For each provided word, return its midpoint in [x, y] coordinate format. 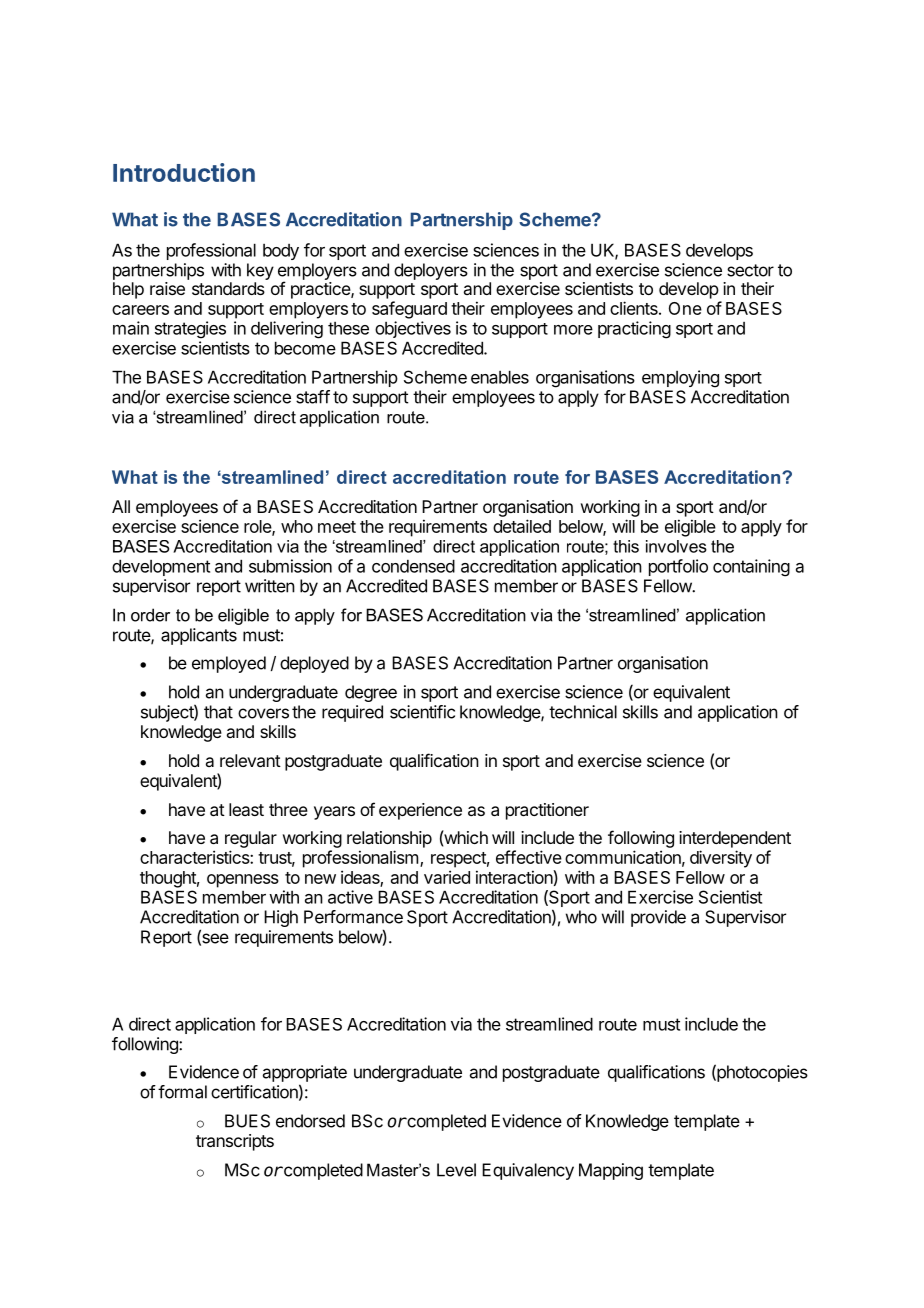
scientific [422, 712]
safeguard [409, 310]
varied [447, 877]
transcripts [235, 1142]
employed [229, 664]
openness [243, 881]
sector [750, 270]
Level [456, 1170]
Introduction [184, 172]
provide [658, 918]
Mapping [611, 1171]
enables [500, 377]
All [121, 506]
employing [680, 379]
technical [583, 712]
